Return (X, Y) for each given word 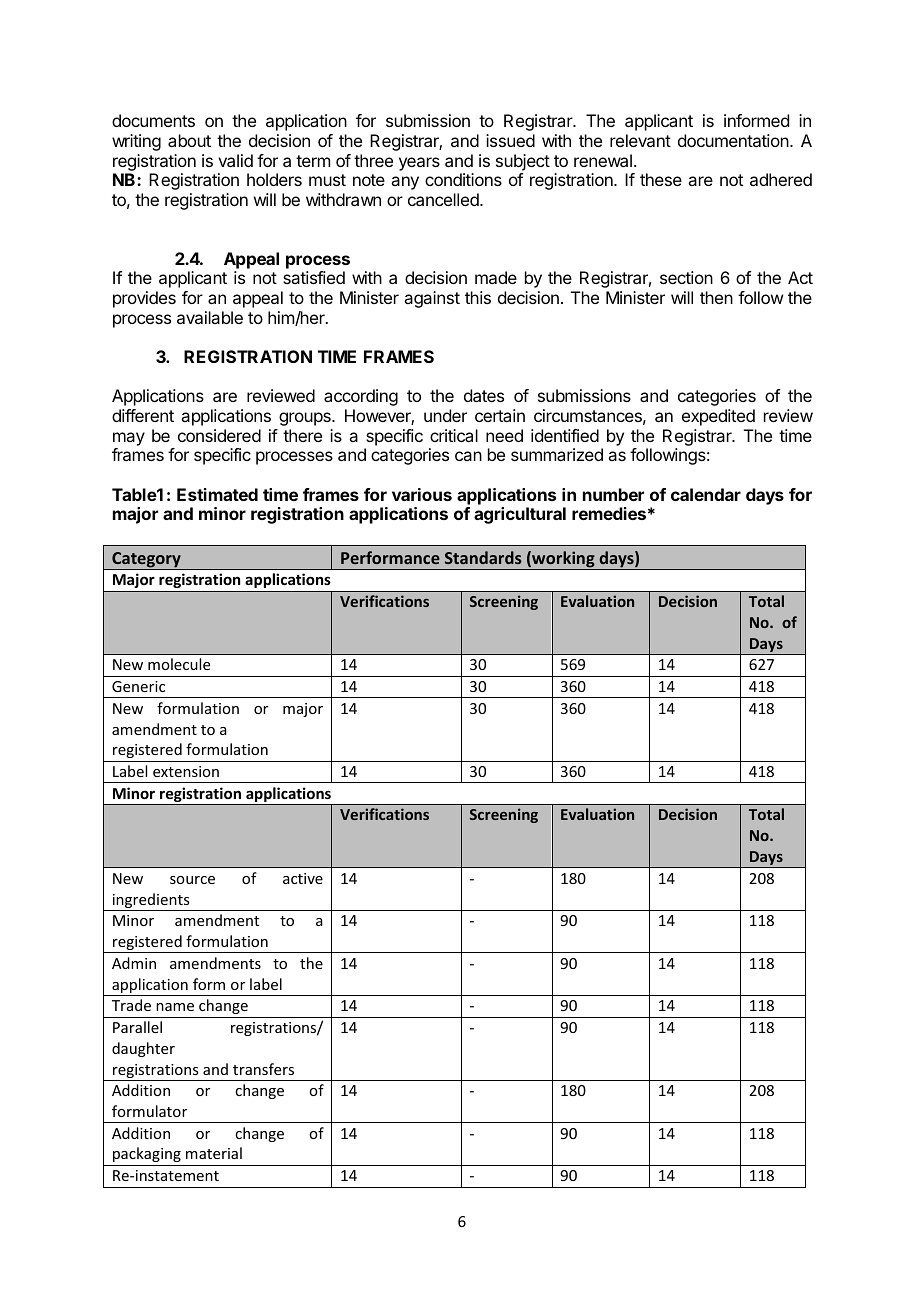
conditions (463, 179)
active (303, 878)
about (189, 140)
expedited (718, 417)
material (214, 1153)
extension (186, 771)
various (422, 494)
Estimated (217, 494)
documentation (734, 140)
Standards (483, 557)
